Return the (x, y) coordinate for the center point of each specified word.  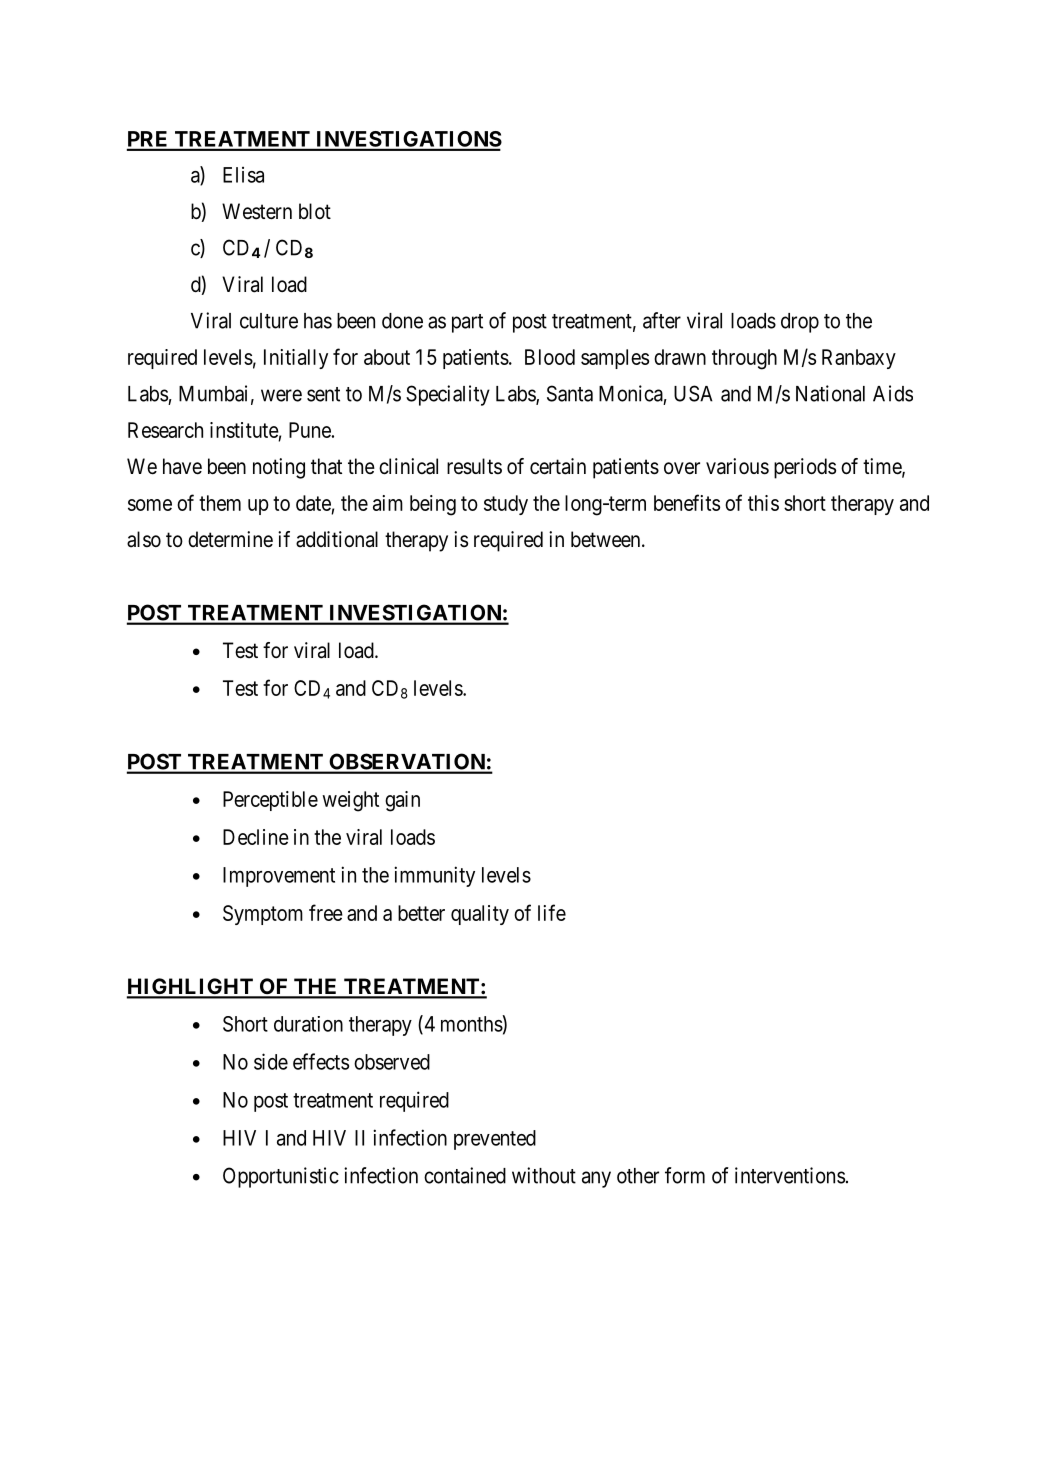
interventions (790, 1175)
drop (800, 323)
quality (480, 915)
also (144, 539)
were (281, 395)
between (607, 539)
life (552, 912)
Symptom (263, 915)
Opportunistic (281, 1177)
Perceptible (270, 801)
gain (402, 801)
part (467, 323)
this (763, 503)
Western (257, 211)
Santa (570, 393)
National (830, 393)
